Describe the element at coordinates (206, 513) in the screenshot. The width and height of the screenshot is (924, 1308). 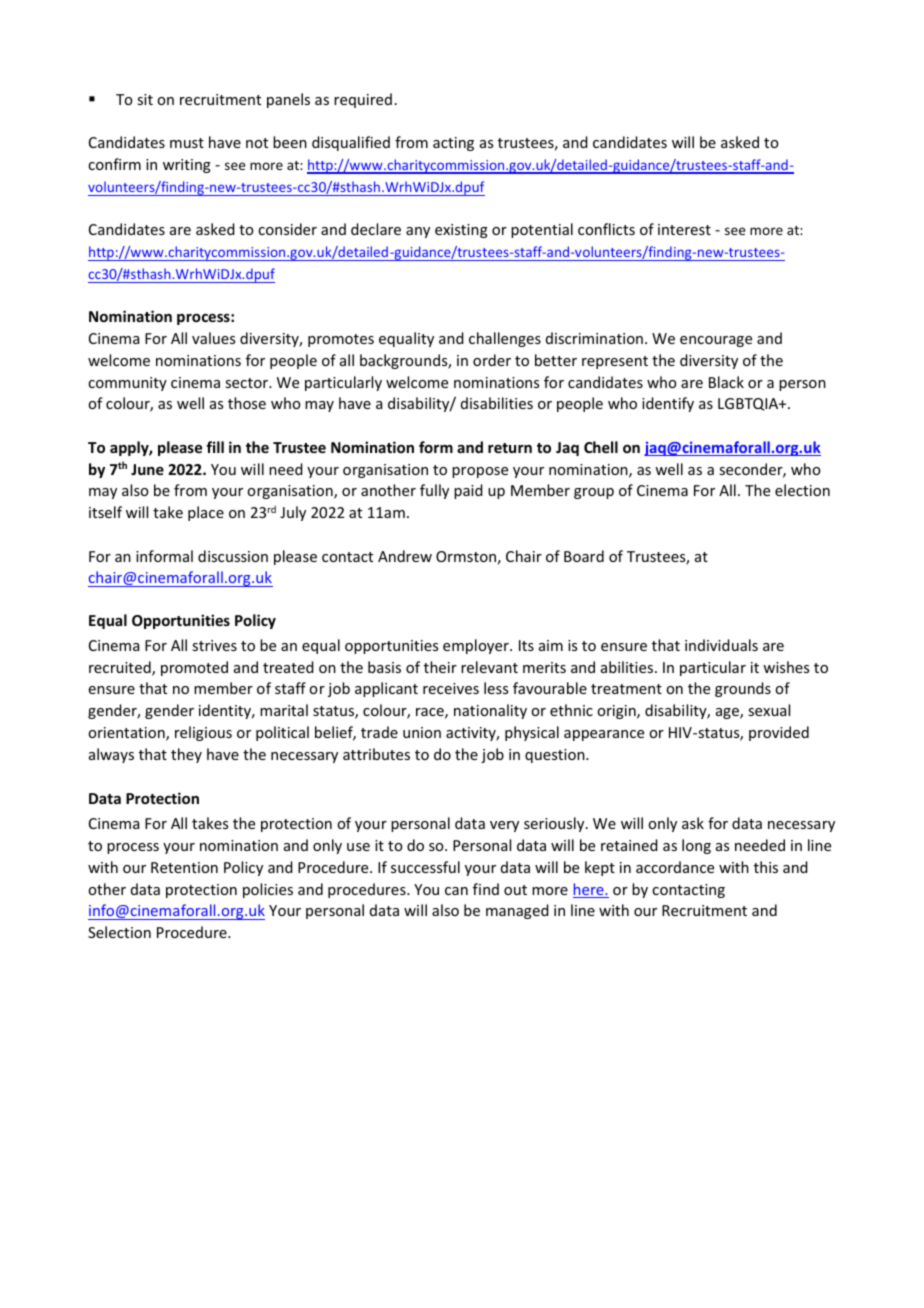
I see `place` at that location.
